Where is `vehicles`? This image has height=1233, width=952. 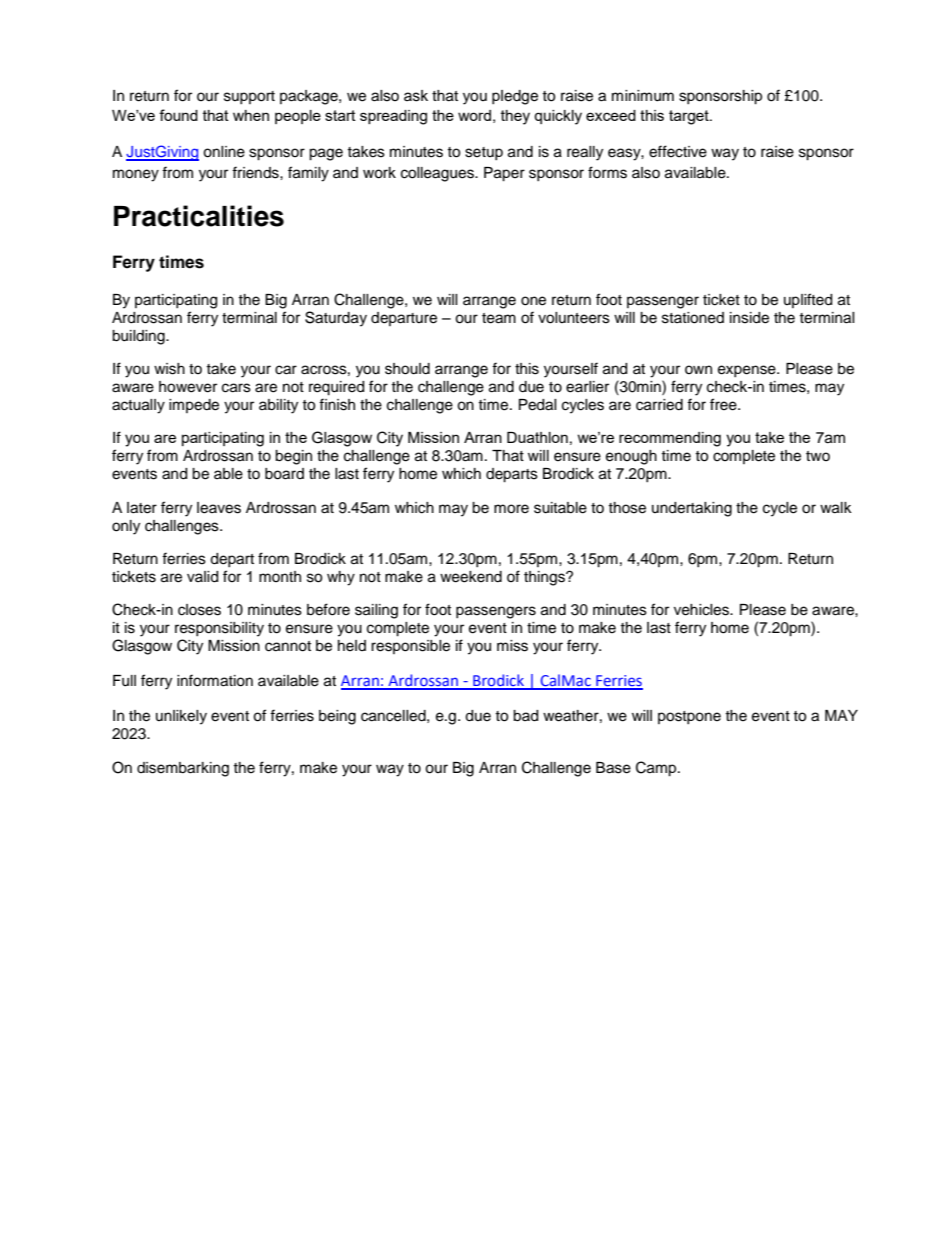
vehicles is located at coordinates (703, 610).
